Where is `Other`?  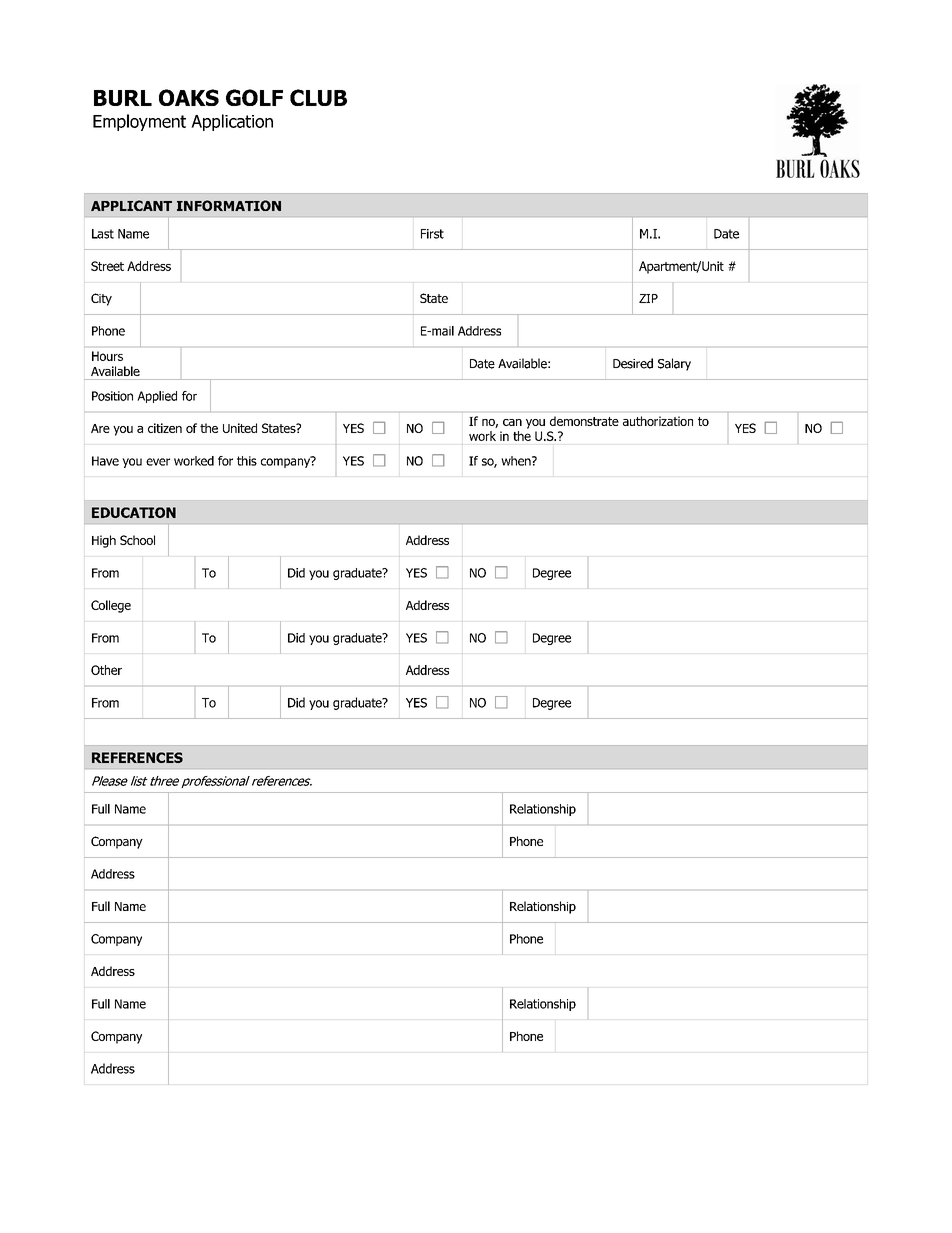
Other is located at coordinates (106, 670).
